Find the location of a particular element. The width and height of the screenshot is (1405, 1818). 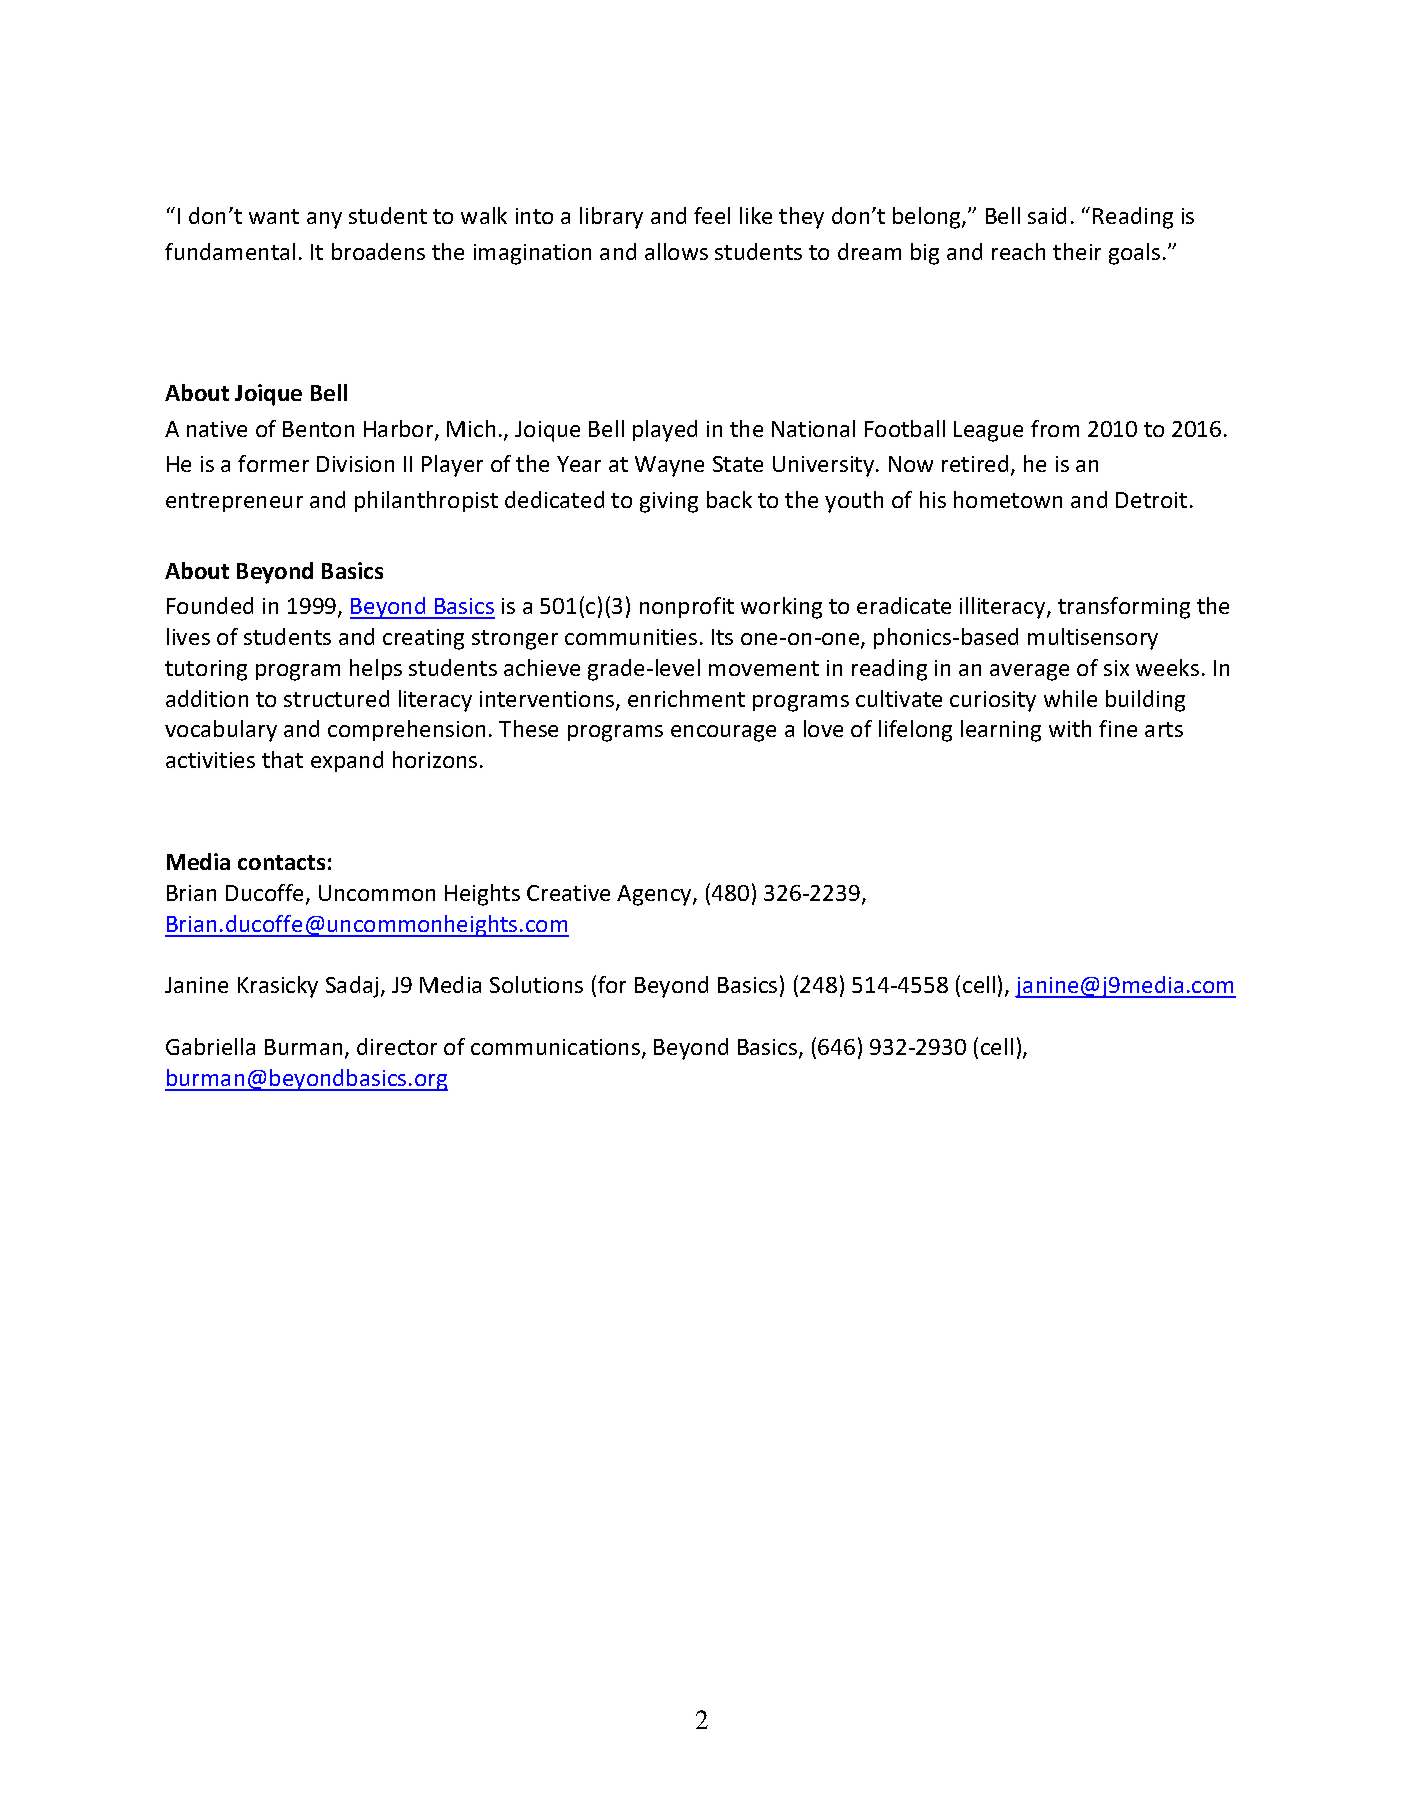

while is located at coordinates (1070, 698).
